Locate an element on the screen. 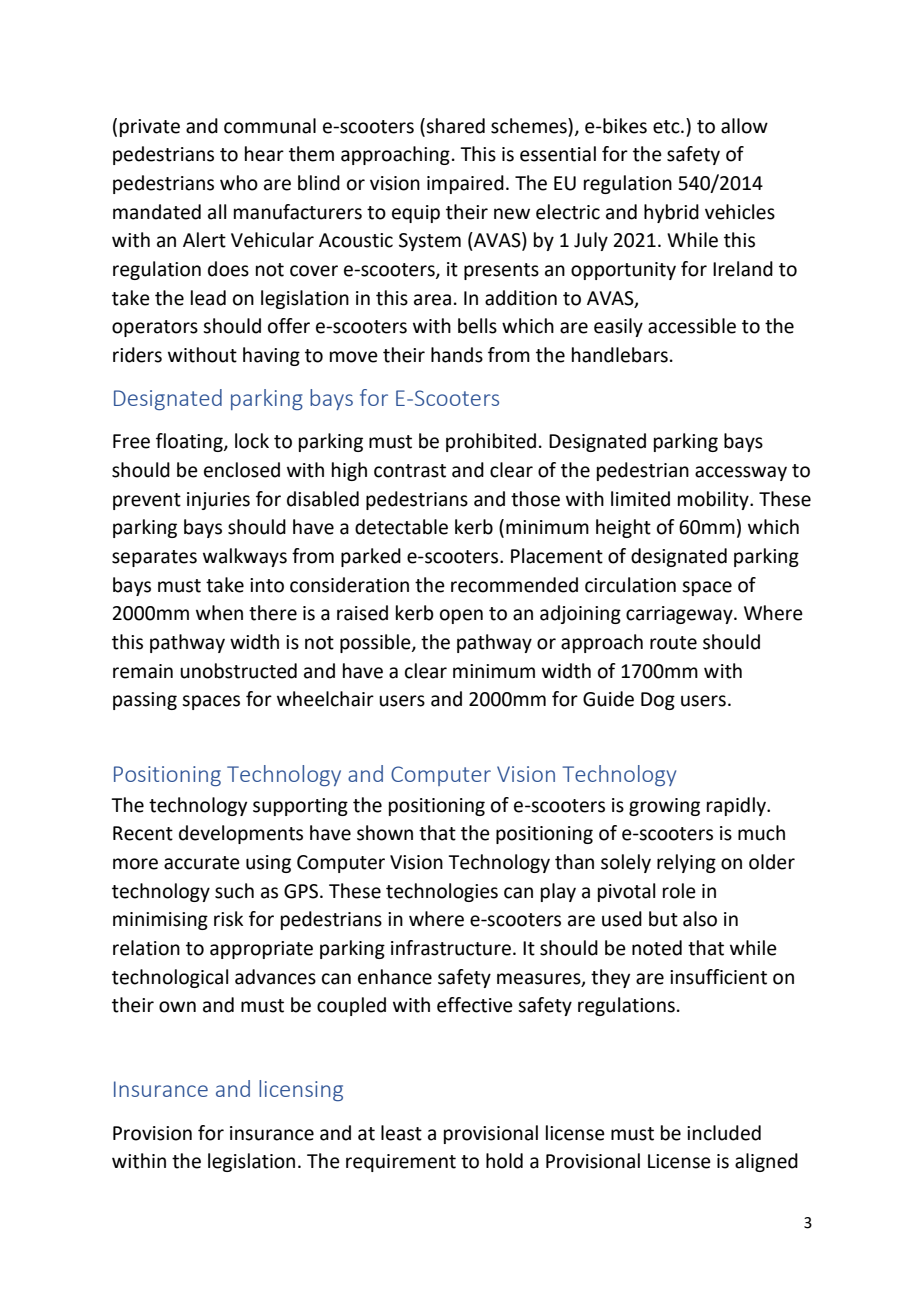 The image size is (924, 1308). licensing is located at coordinates (301, 1090).
